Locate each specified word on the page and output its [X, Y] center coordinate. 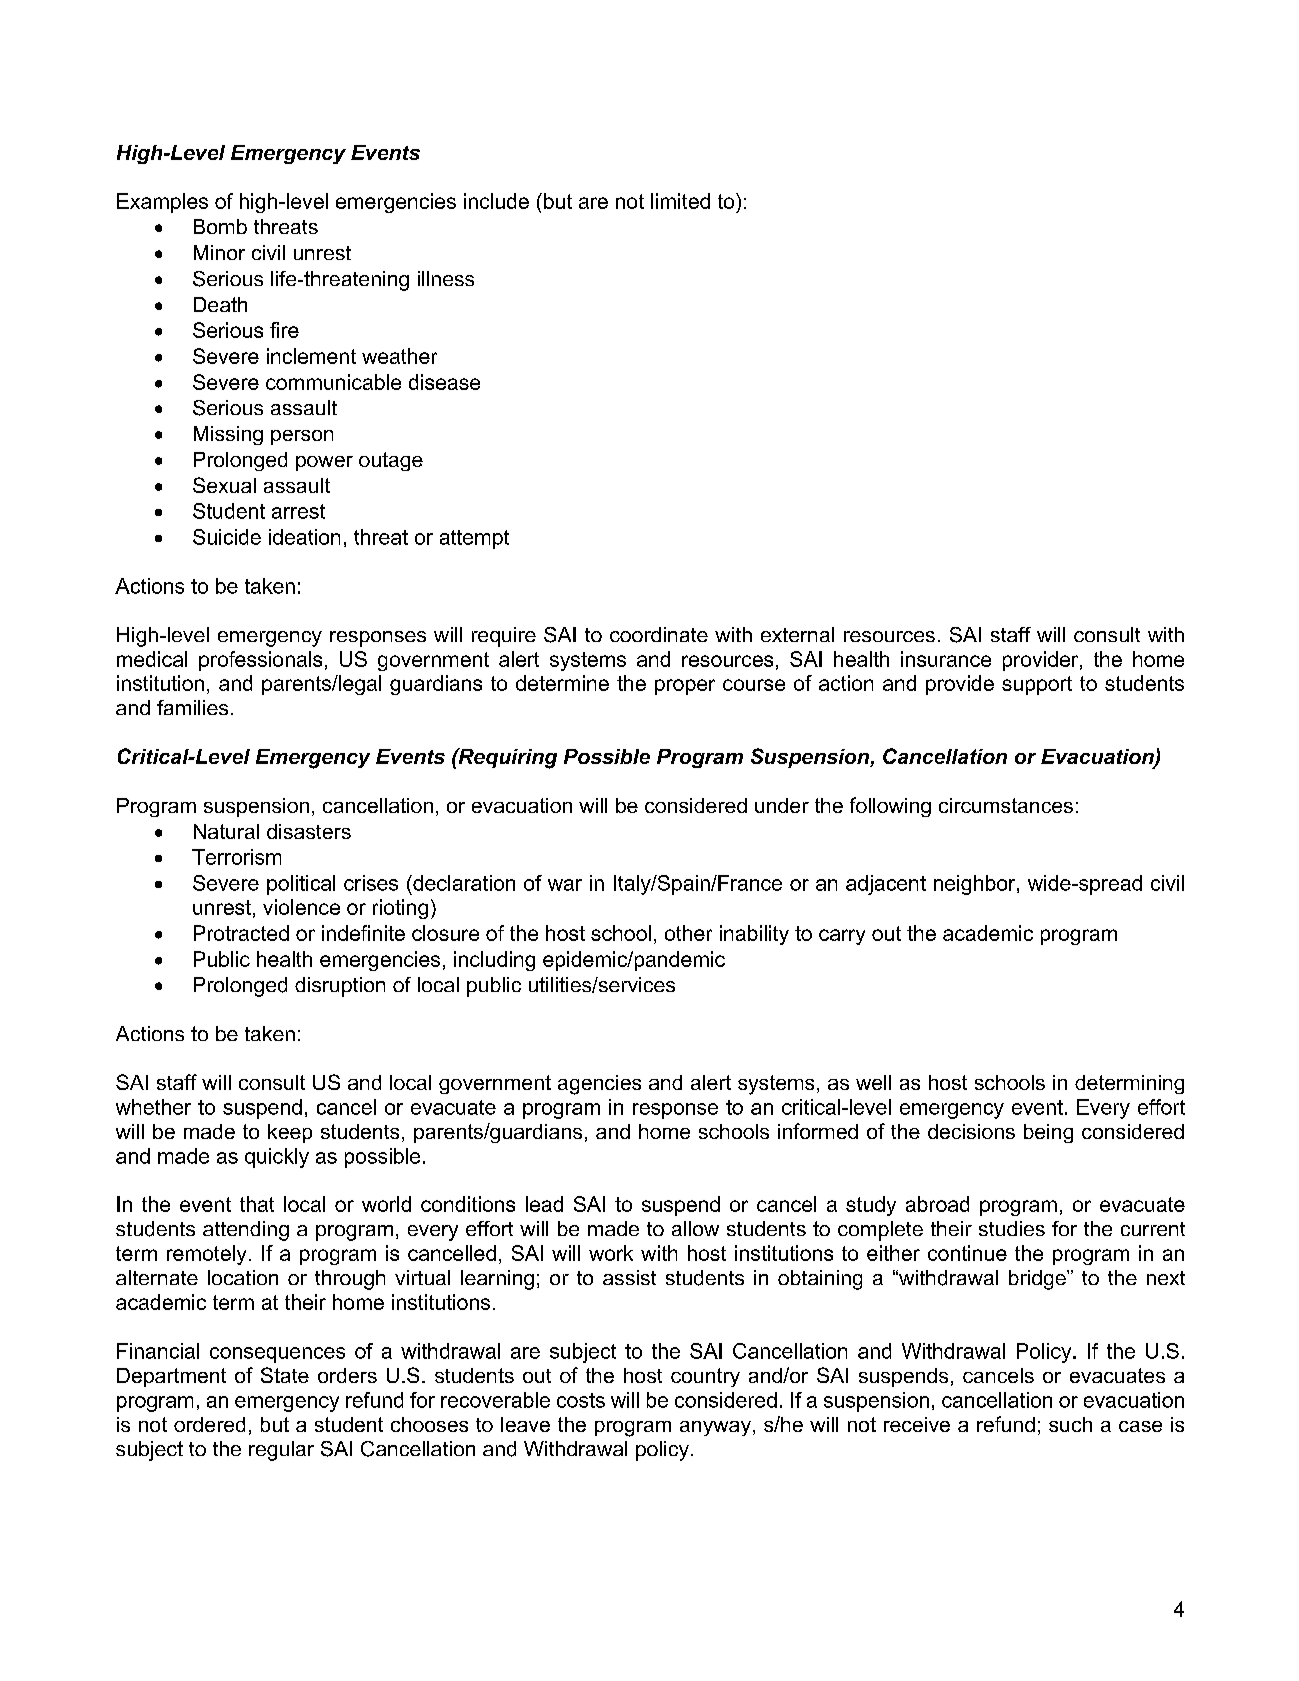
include [496, 201]
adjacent [886, 885]
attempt [474, 539]
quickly [277, 1158]
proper [685, 687]
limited [680, 201]
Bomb [220, 226]
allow [695, 1228]
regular [281, 1451]
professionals [260, 661]
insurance [946, 659]
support [1037, 685]
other [688, 933]
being [1048, 1133]
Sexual [224, 485]
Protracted [241, 933]
